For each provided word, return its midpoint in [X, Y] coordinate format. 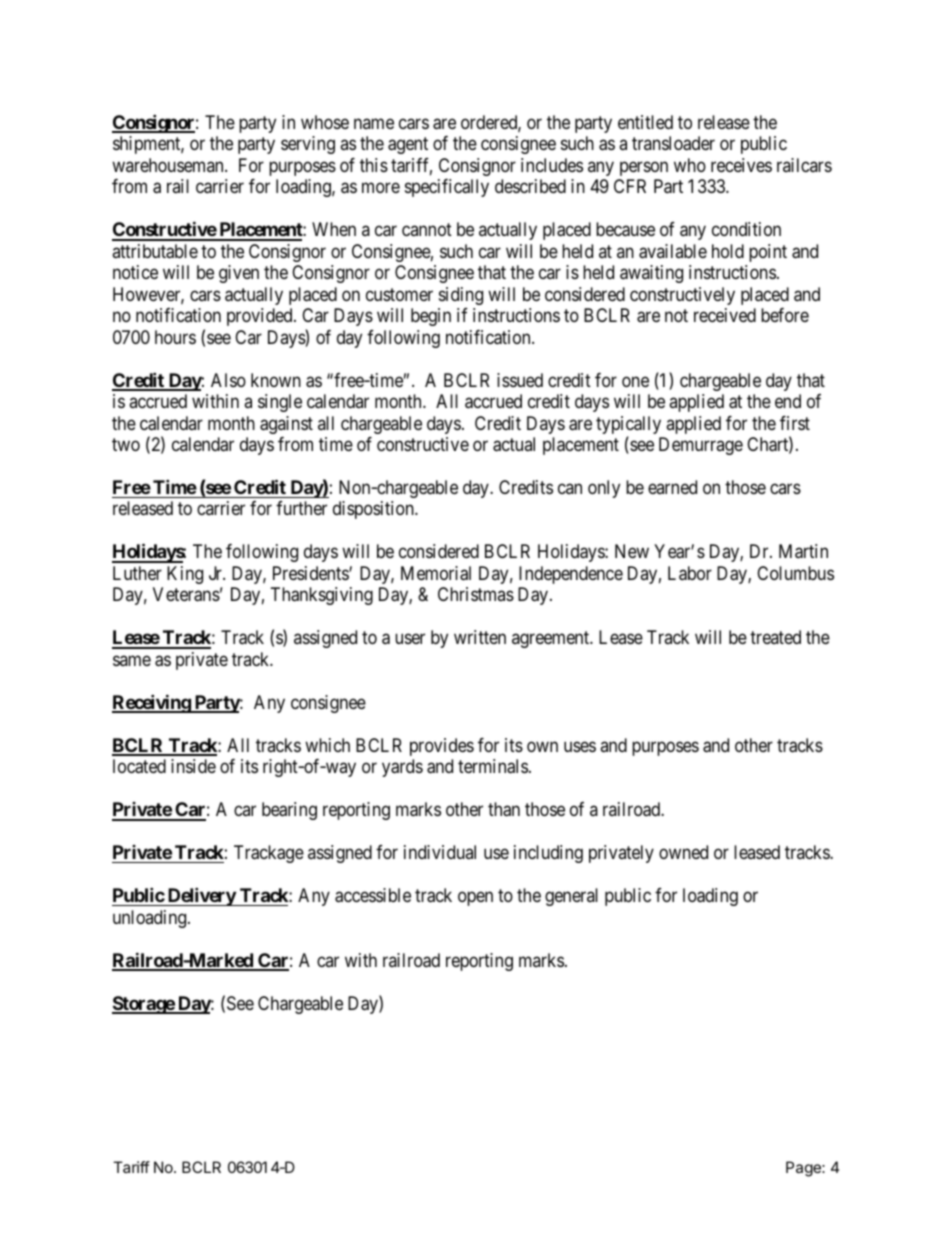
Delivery [201, 896]
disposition [374, 510]
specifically [447, 188]
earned [672, 487]
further [301, 508]
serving [308, 145]
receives [741, 165]
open [475, 899]
